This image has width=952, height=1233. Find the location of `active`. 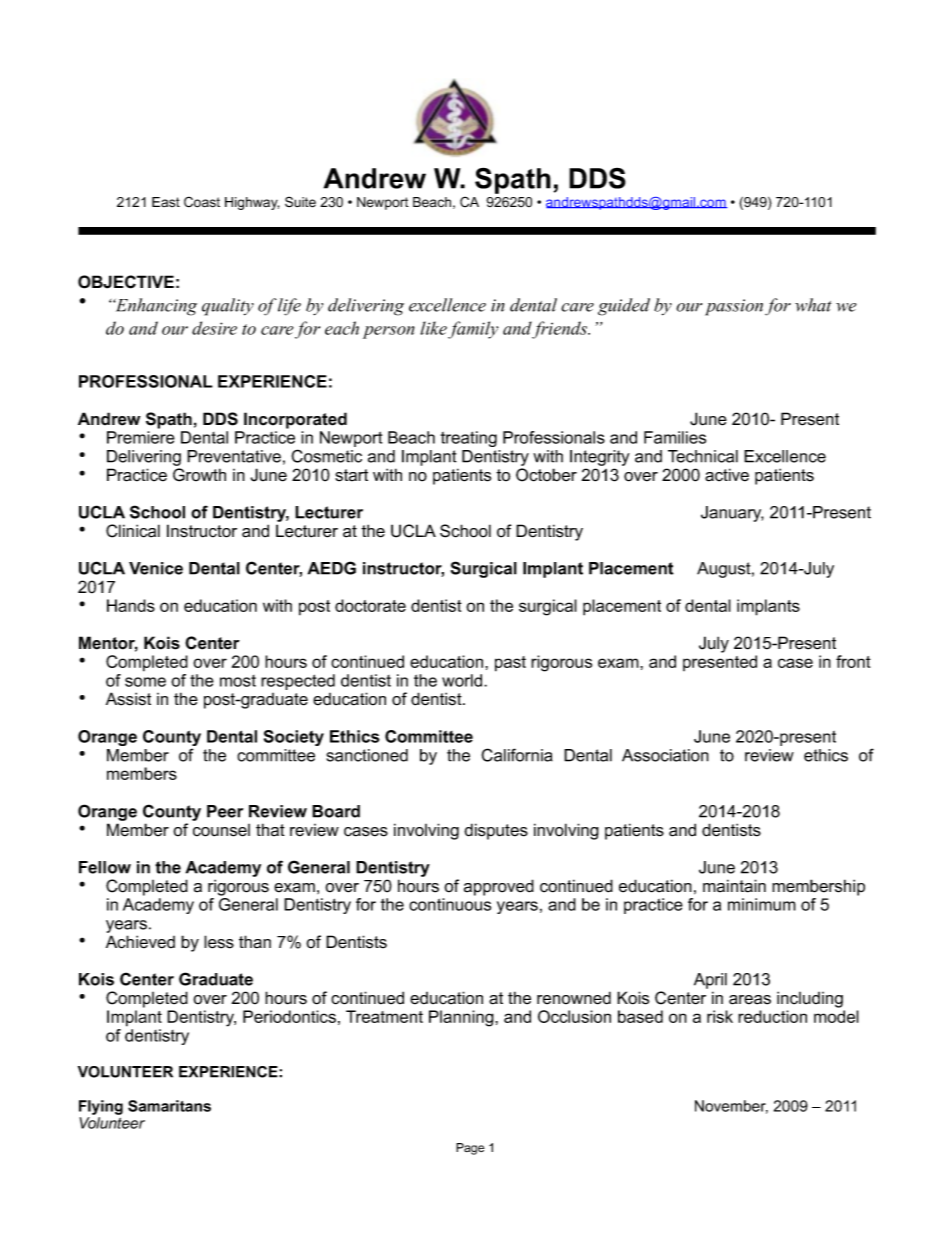

active is located at coordinates (727, 475).
